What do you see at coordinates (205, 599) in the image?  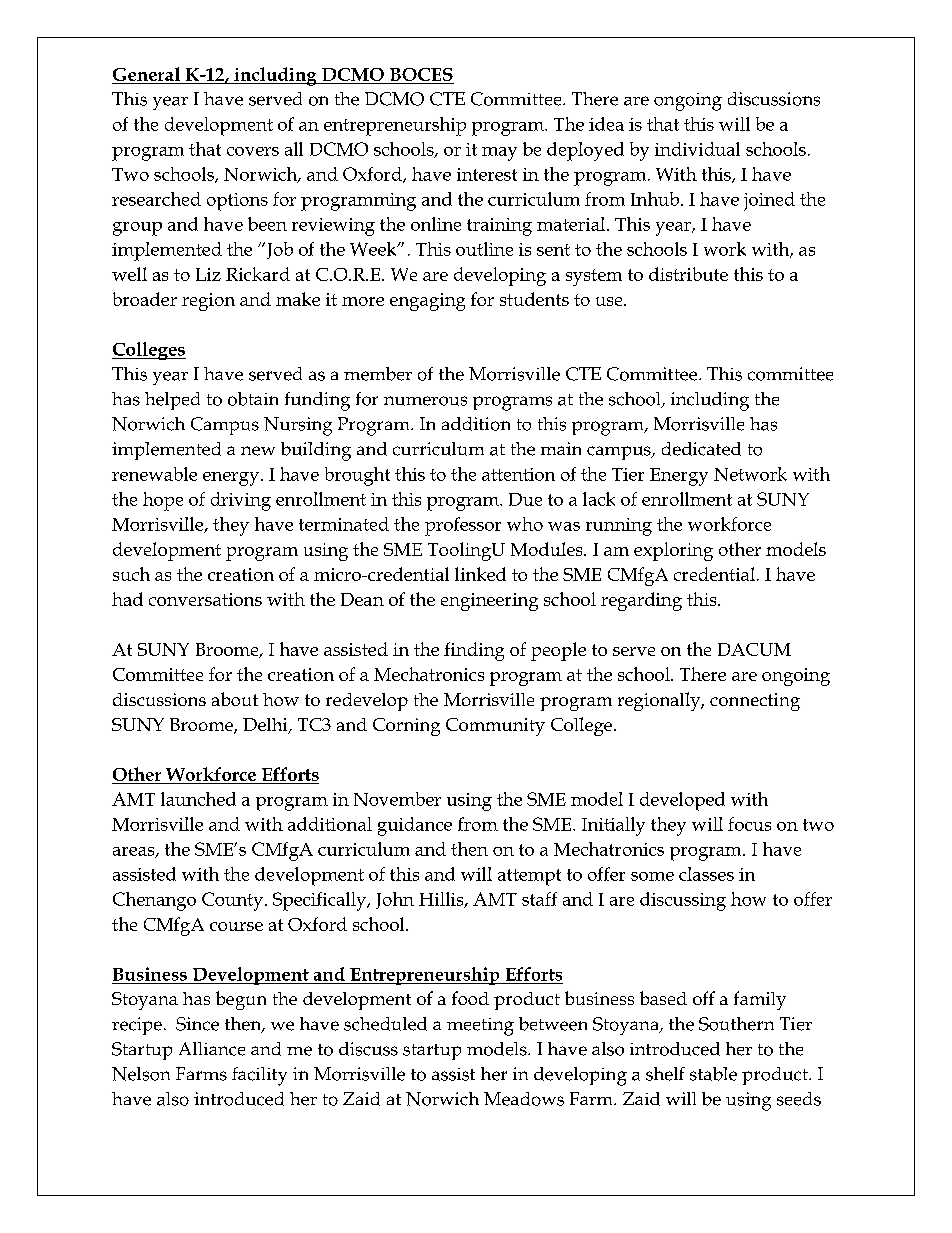 I see `conversations` at bounding box center [205, 599].
